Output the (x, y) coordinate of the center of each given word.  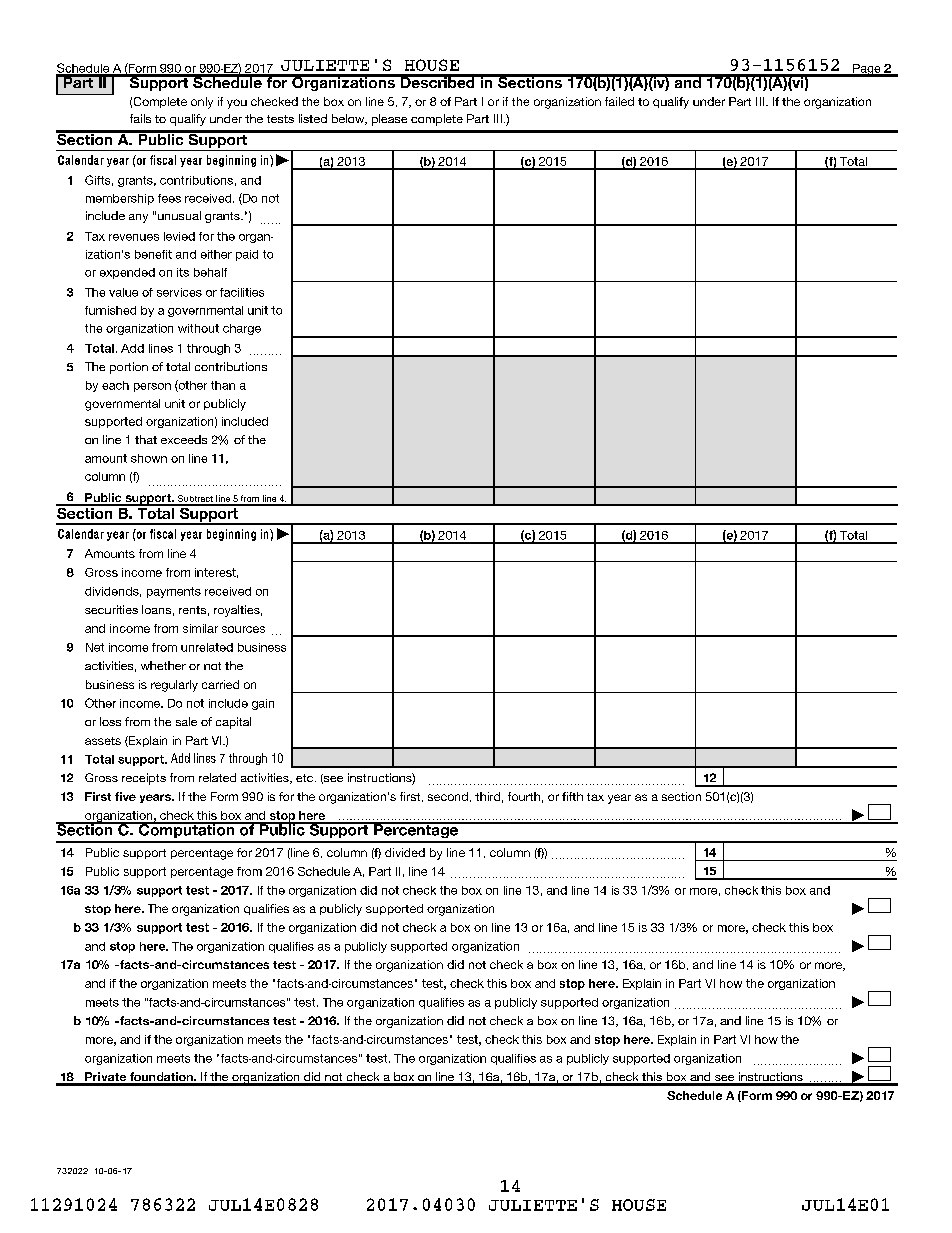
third (487, 796)
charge (242, 329)
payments (174, 592)
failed (619, 101)
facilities (242, 292)
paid (247, 255)
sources (243, 629)
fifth (572, 796)
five (125, 796)
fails (140, 118)
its (183, 272)
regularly (174, 686)
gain (263, 704)
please (389, 120)
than (223, 385)
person (152, 387)
